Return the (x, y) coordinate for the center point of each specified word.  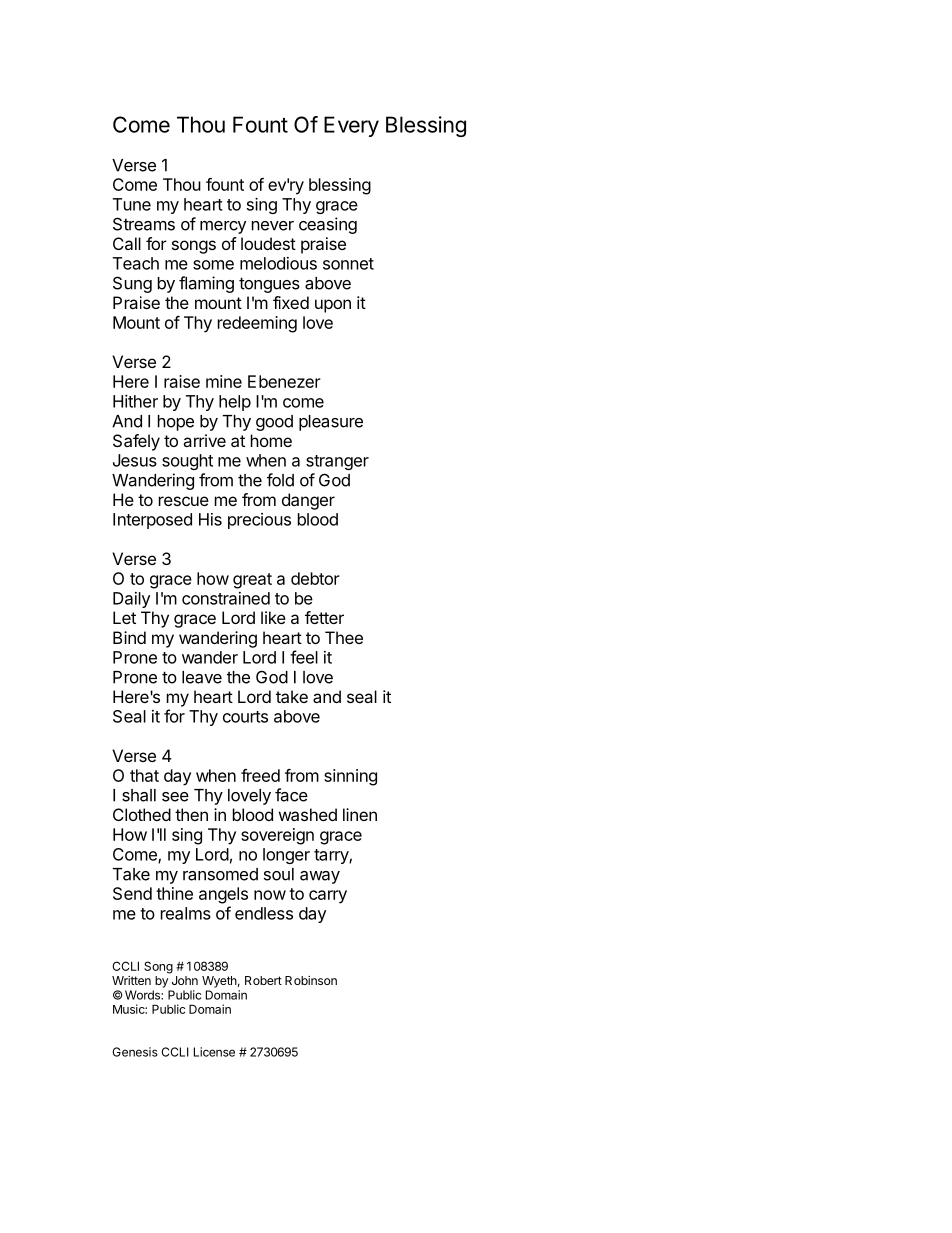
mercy (223, 227)
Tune (132, 204)
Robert (263, 980)
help (235, 403)
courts (245, 717)
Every (351, 126)
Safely (136, 442)
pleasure (331, 423)
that (144, 775)
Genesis (135, 1052)
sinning (350, 777)
